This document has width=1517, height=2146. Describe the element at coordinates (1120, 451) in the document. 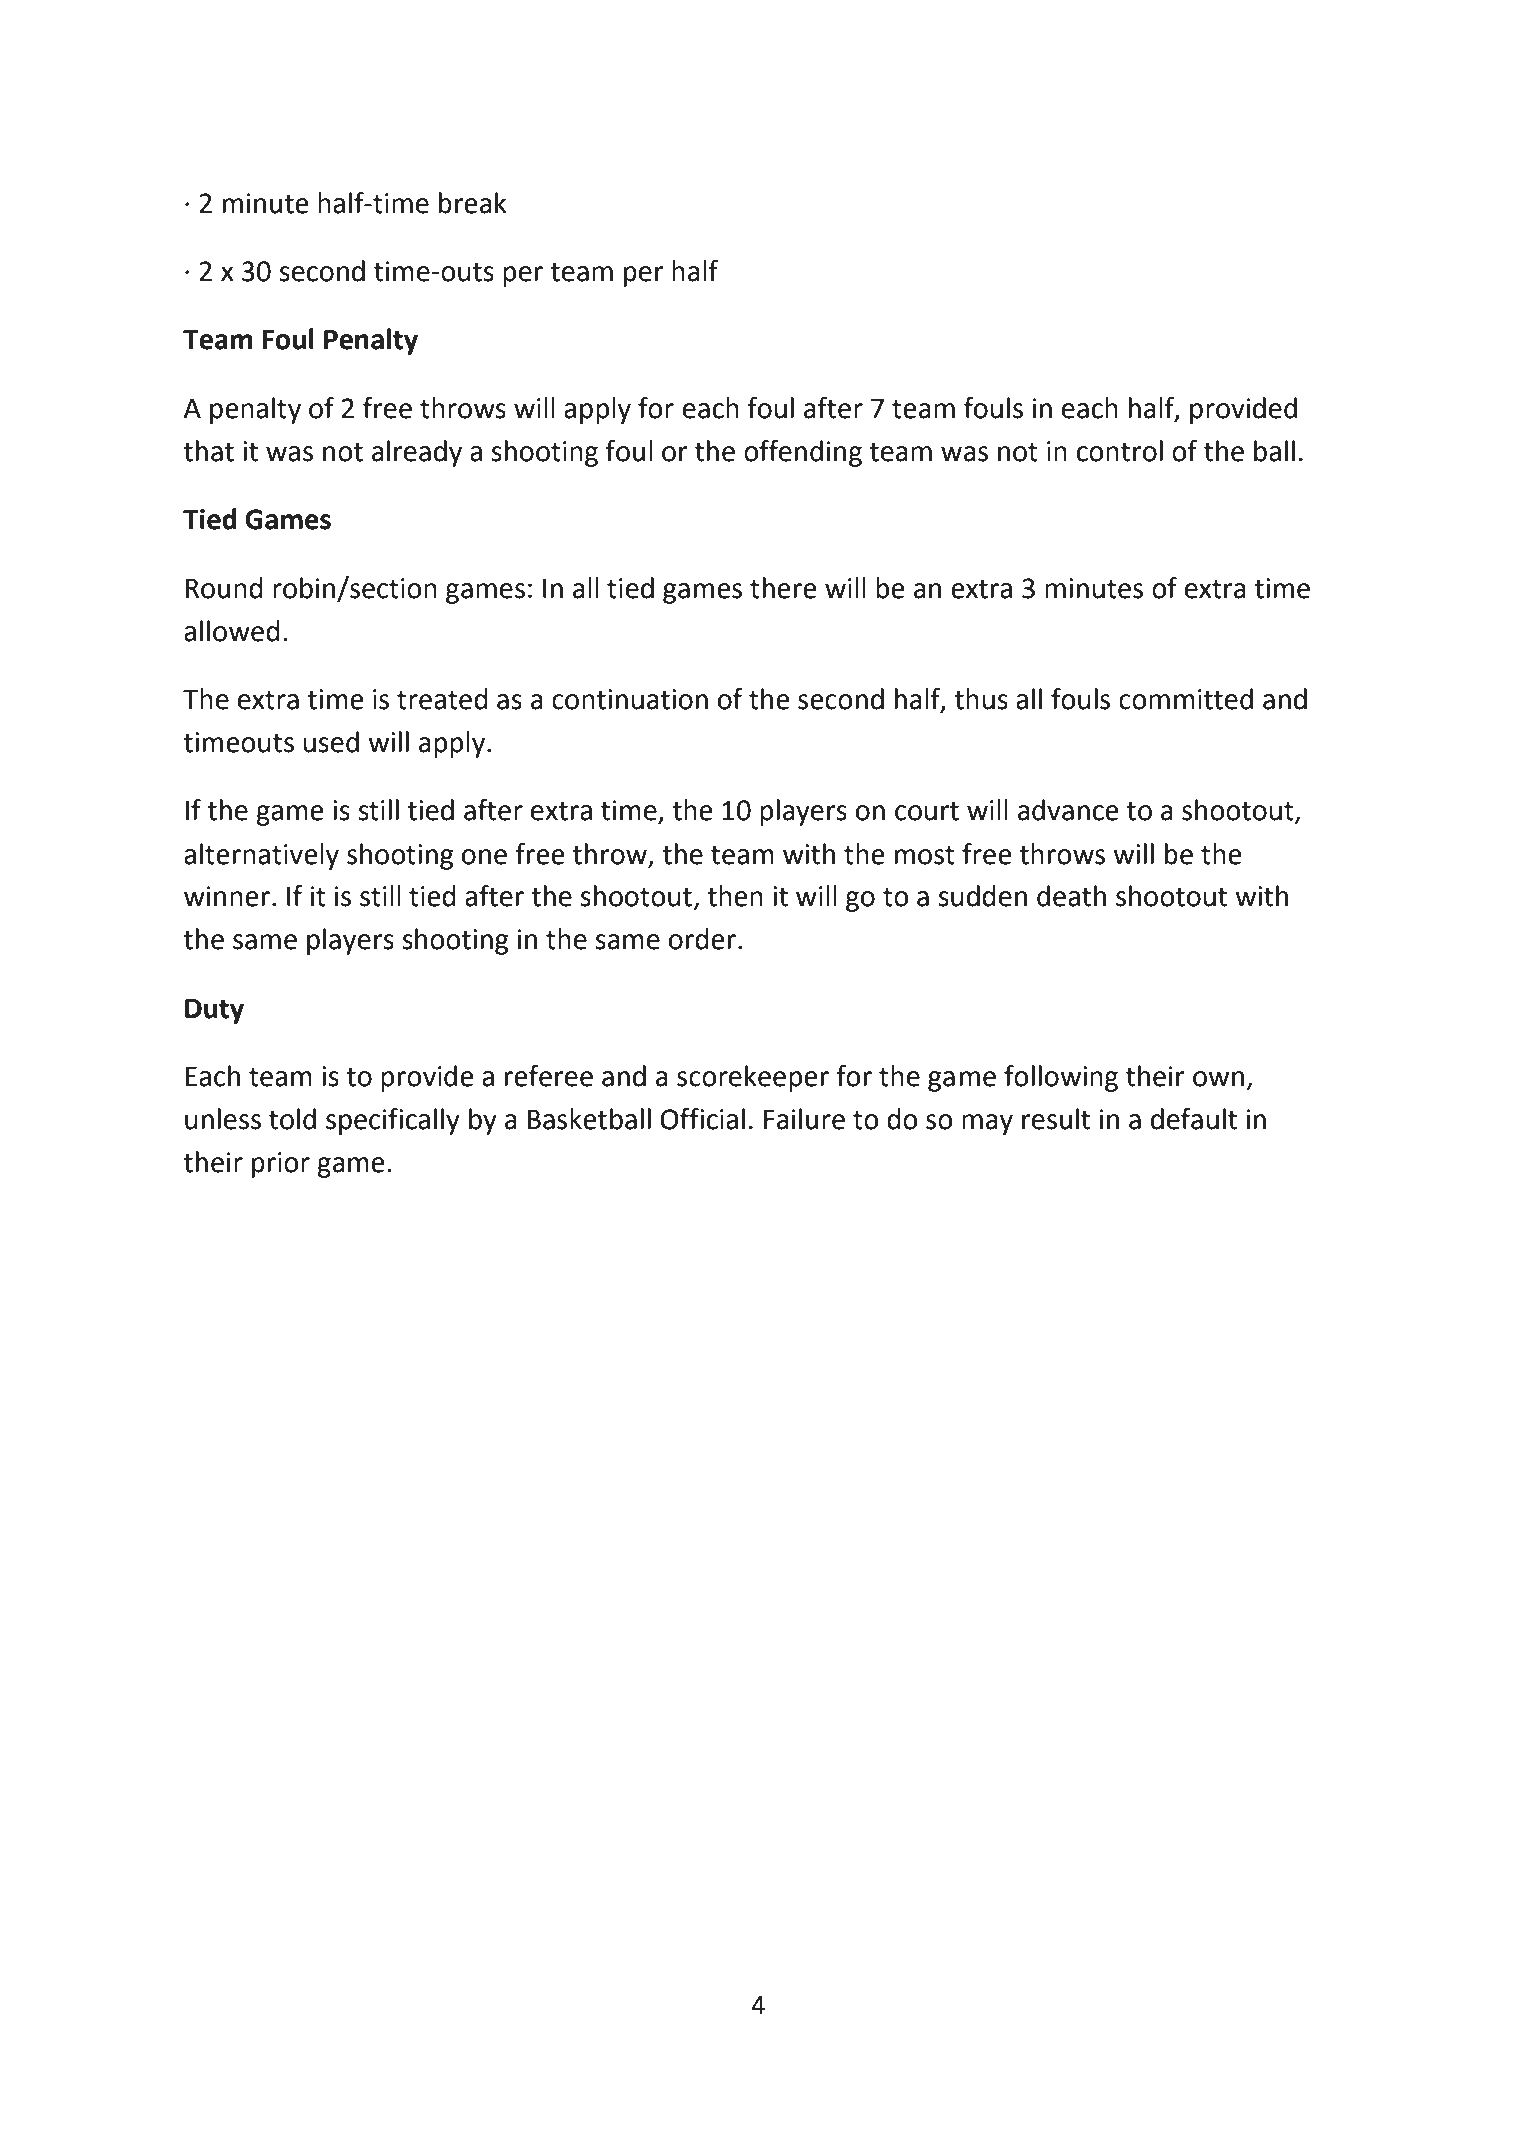

I see `control` at that location.
